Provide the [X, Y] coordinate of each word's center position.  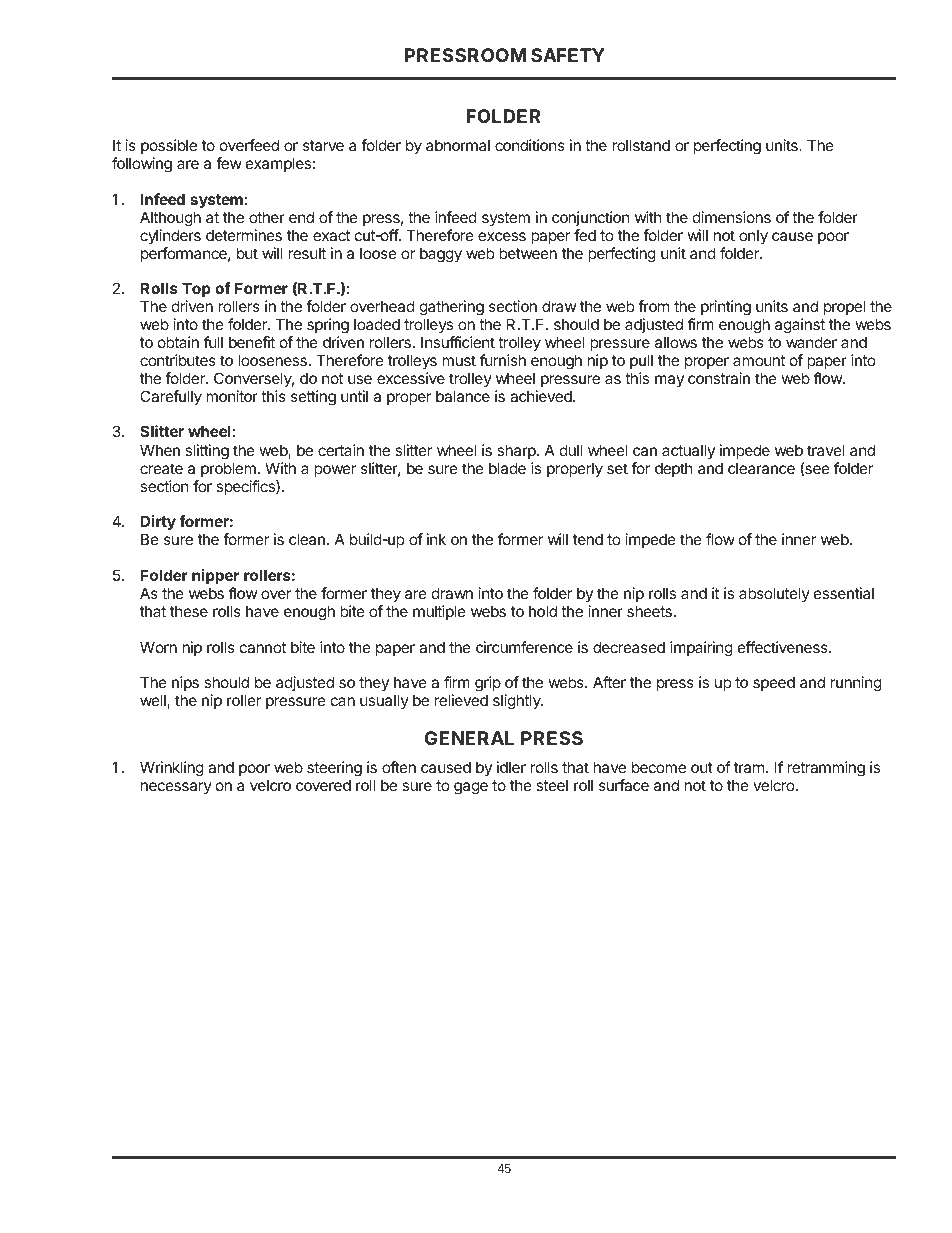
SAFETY [568, 55]
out [702, 767]
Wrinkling [172, 769]
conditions [530, 145]
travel [826, 450]
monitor [232, 396]
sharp [517, 451]
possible [169, 146]
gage [471, 788]
